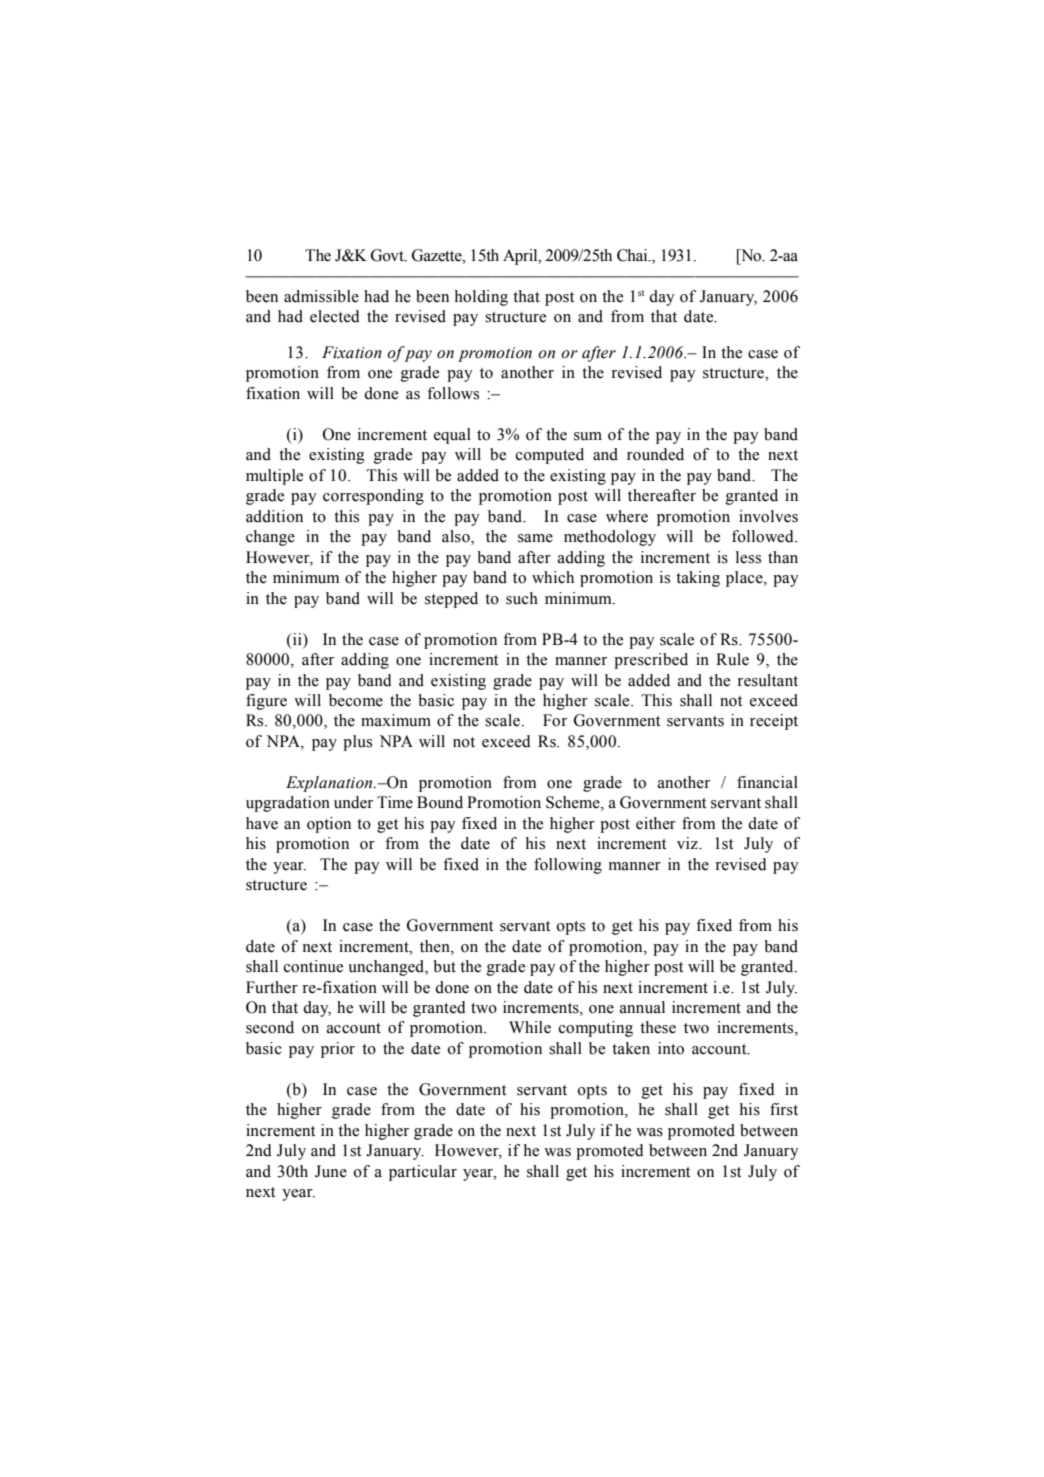  What do you see at coordinates (356, 700) in the screenshot?
I see `become` at bounding box center [356, 700].
